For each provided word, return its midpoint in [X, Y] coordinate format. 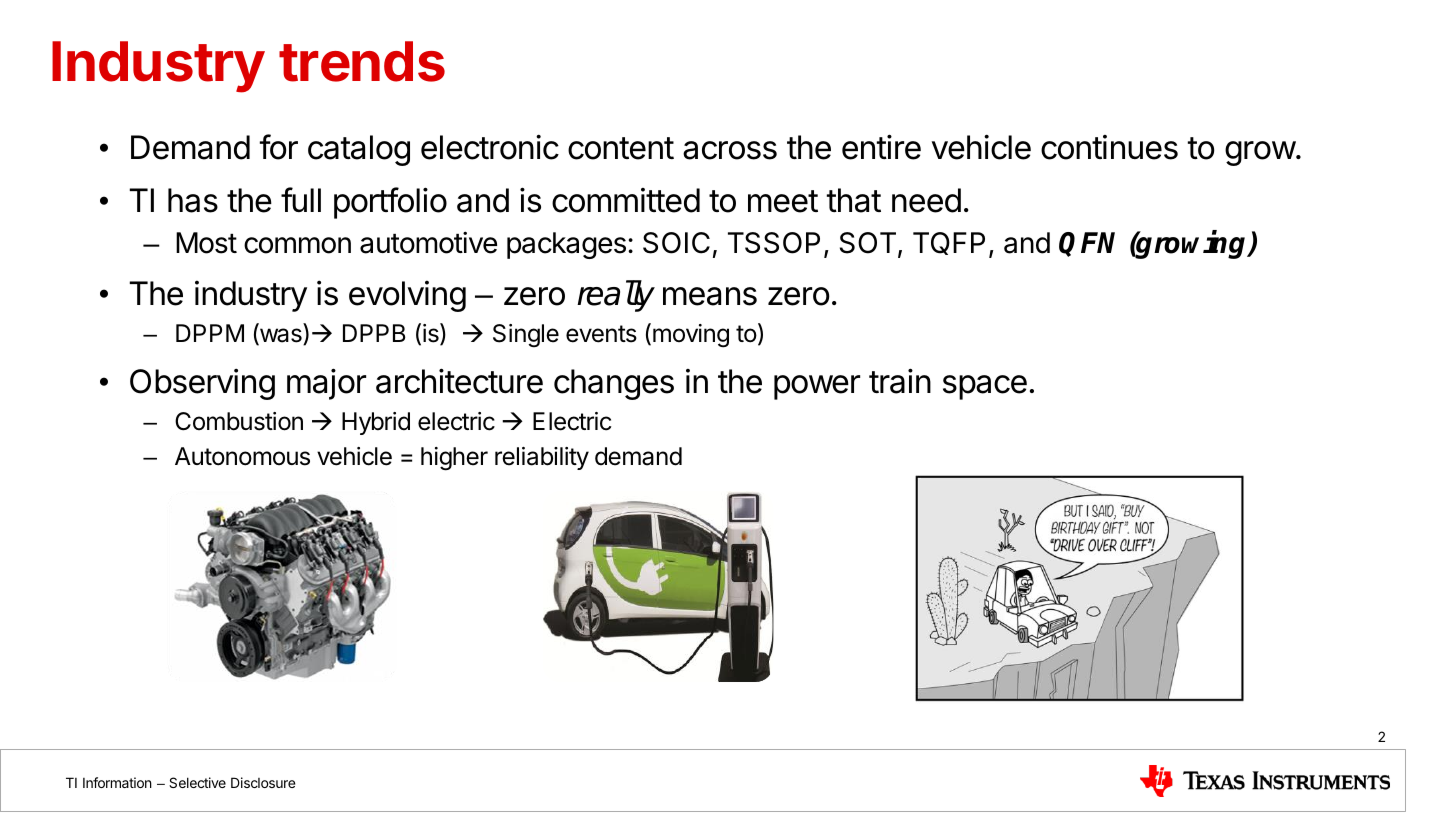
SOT [869, 244]
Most [206, 243]
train [900, 381]
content [621, 148]
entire [881, 147]
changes [614, 384]
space [985, 387]
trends [362, 61]
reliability [542, 458]
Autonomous [242, 456]
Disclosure [263, 782]
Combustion [239, 421]
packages [566, 245]
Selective [197, 782]
